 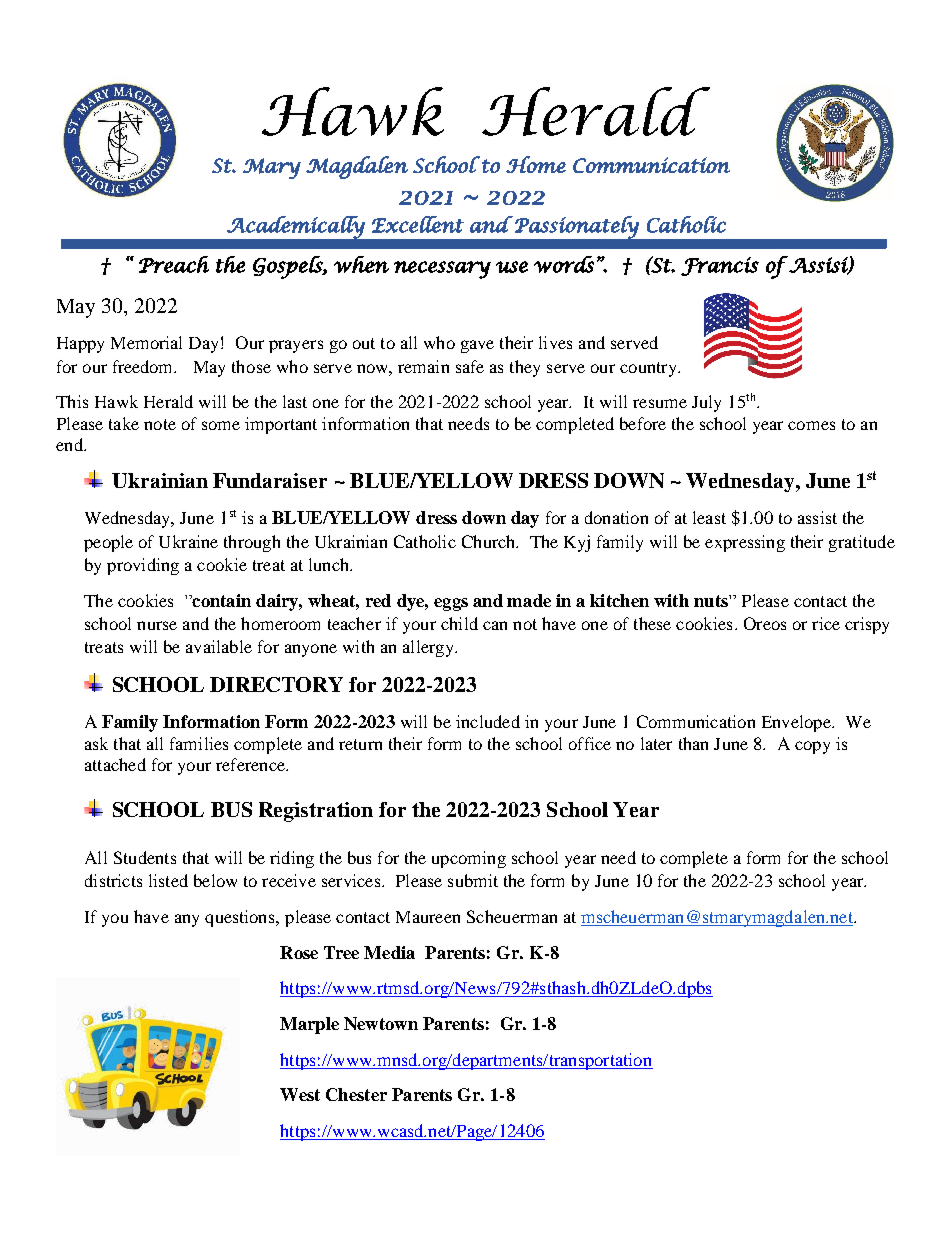 I want to click on Newtown, so click(x=381, y=1023).
